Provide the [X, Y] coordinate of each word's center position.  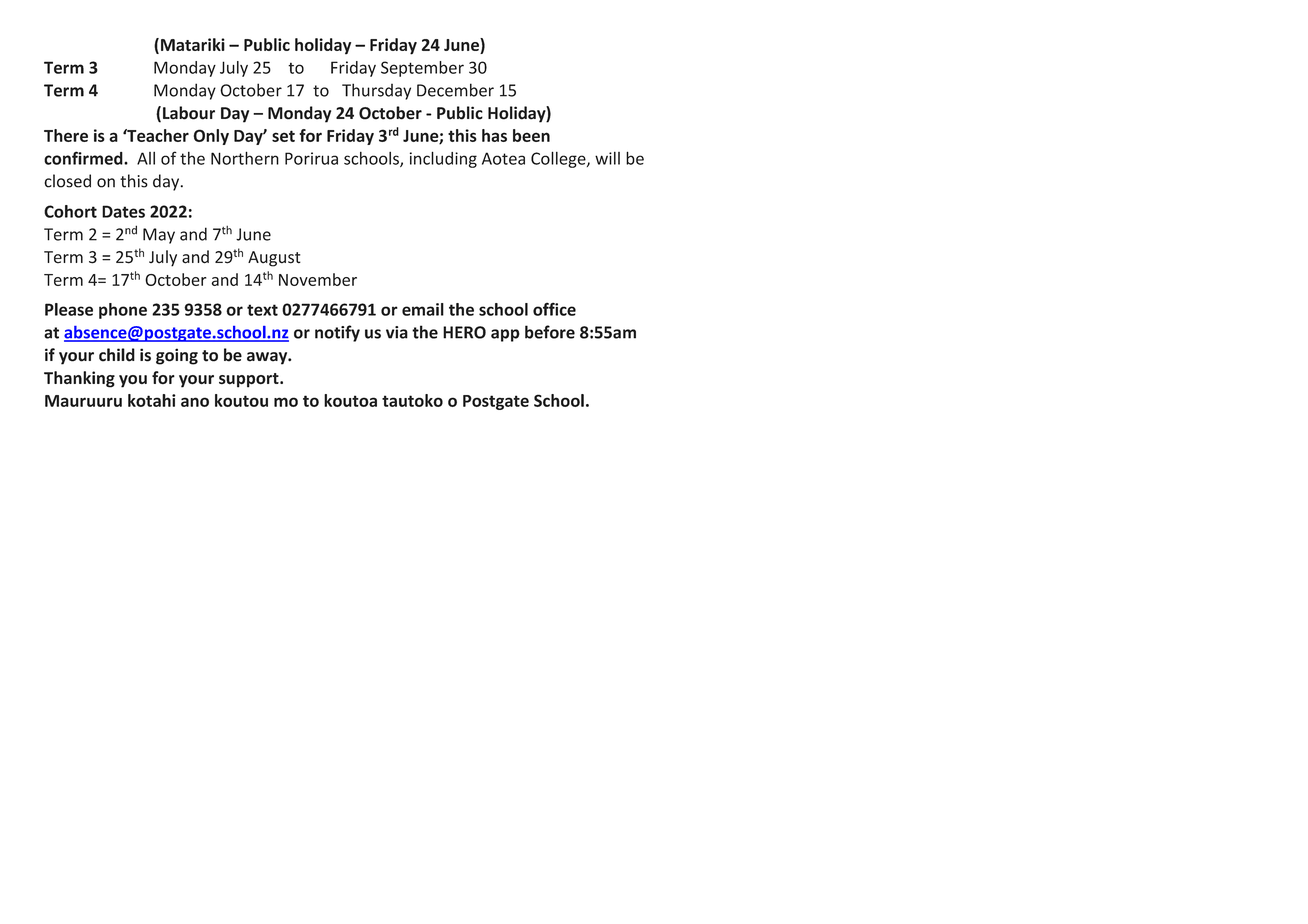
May [159, 236]
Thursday [376, 91]
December [455, 90]
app [505, 335]
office [554, 309]
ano [195, 402]
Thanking [79, 379]
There [66, 135]
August [274, 259]
